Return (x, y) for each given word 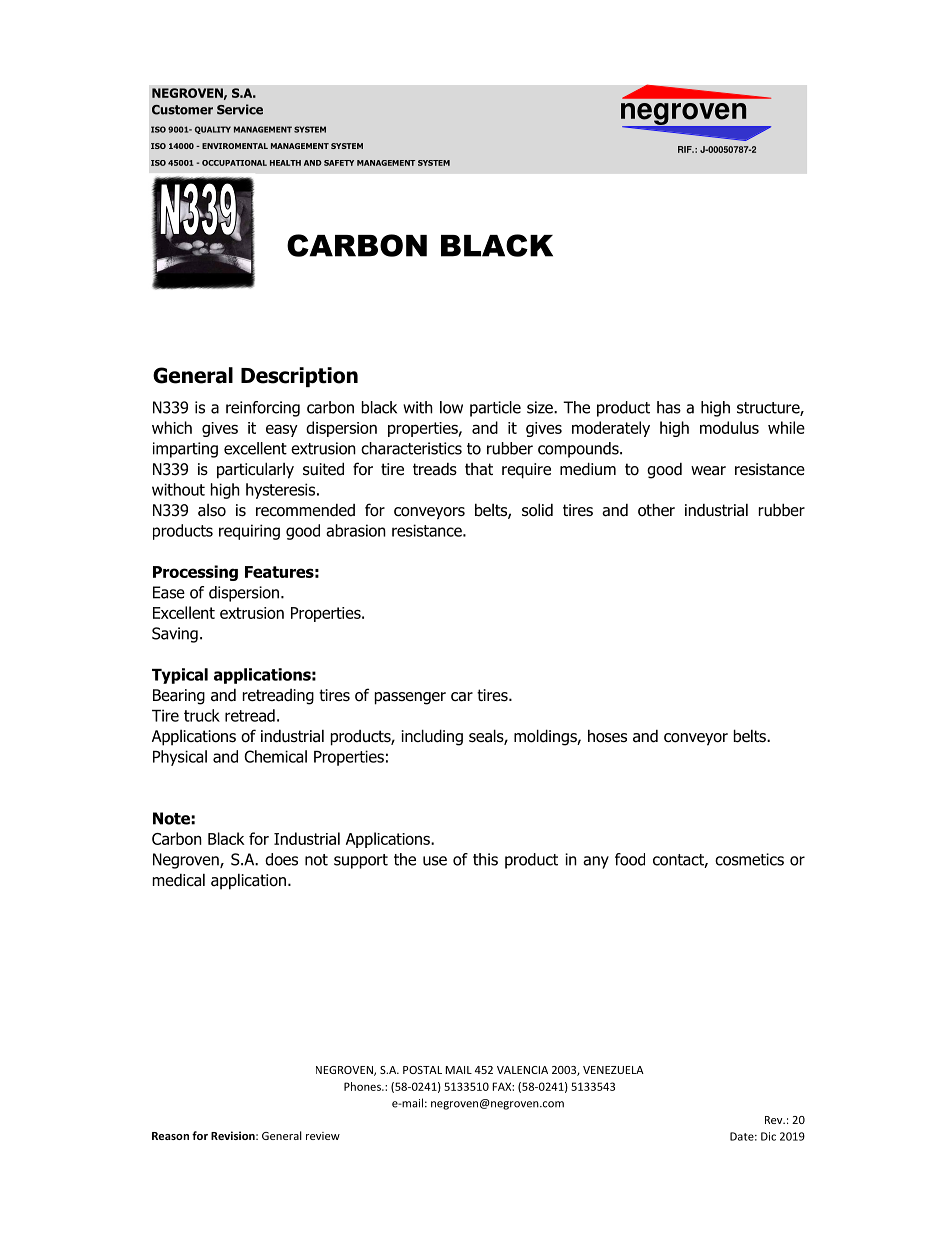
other (656, 510)
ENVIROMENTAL (235, 146)
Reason (170, 1136)
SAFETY (339, 163)
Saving (175, 635)
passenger (410, 698)
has (669, 407)
